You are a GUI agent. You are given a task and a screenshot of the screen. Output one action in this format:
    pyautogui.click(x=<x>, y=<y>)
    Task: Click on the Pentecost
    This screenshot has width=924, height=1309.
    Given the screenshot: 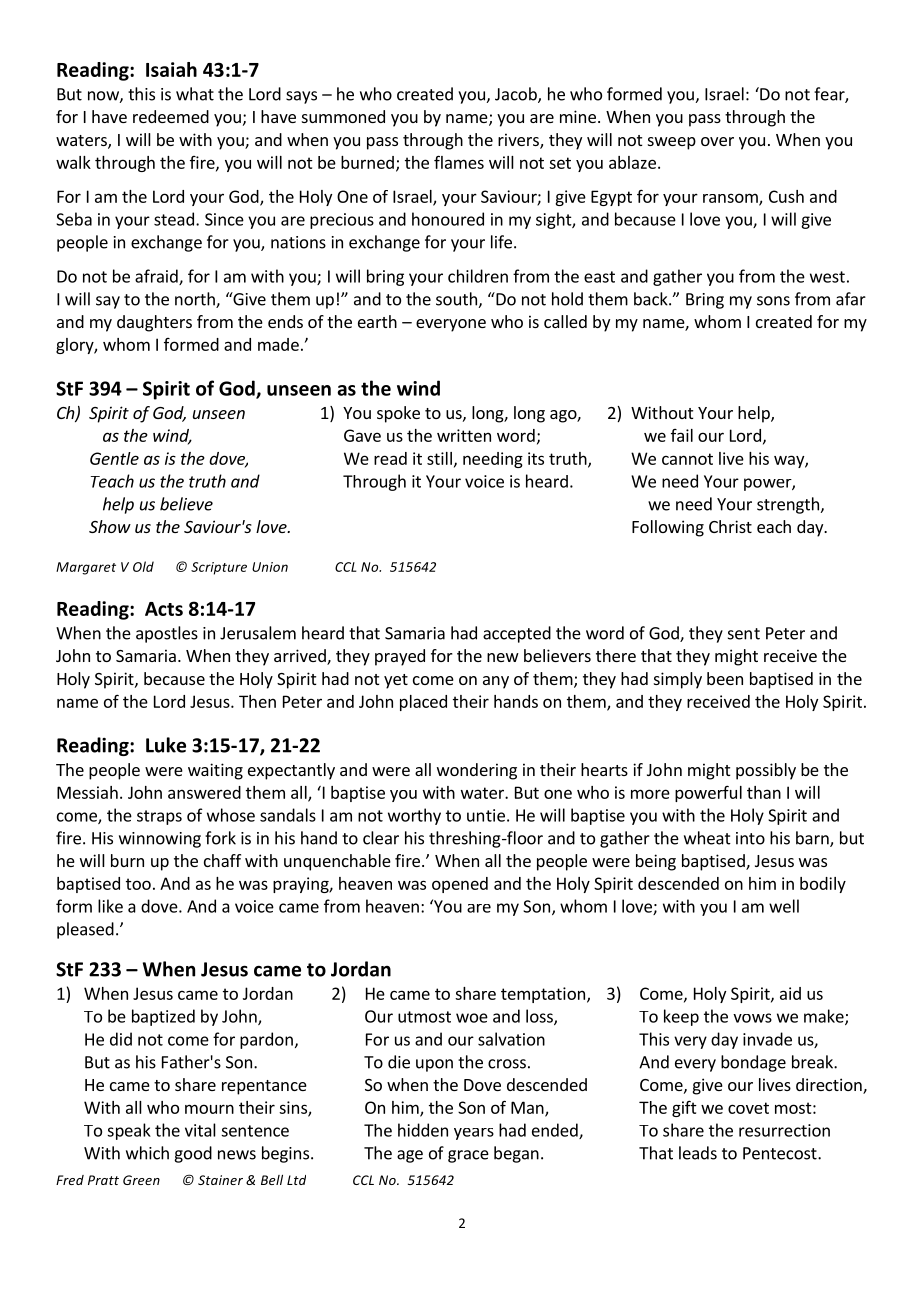 What is the action you would take?
    pyautogui.click(x=781, y=1153)
